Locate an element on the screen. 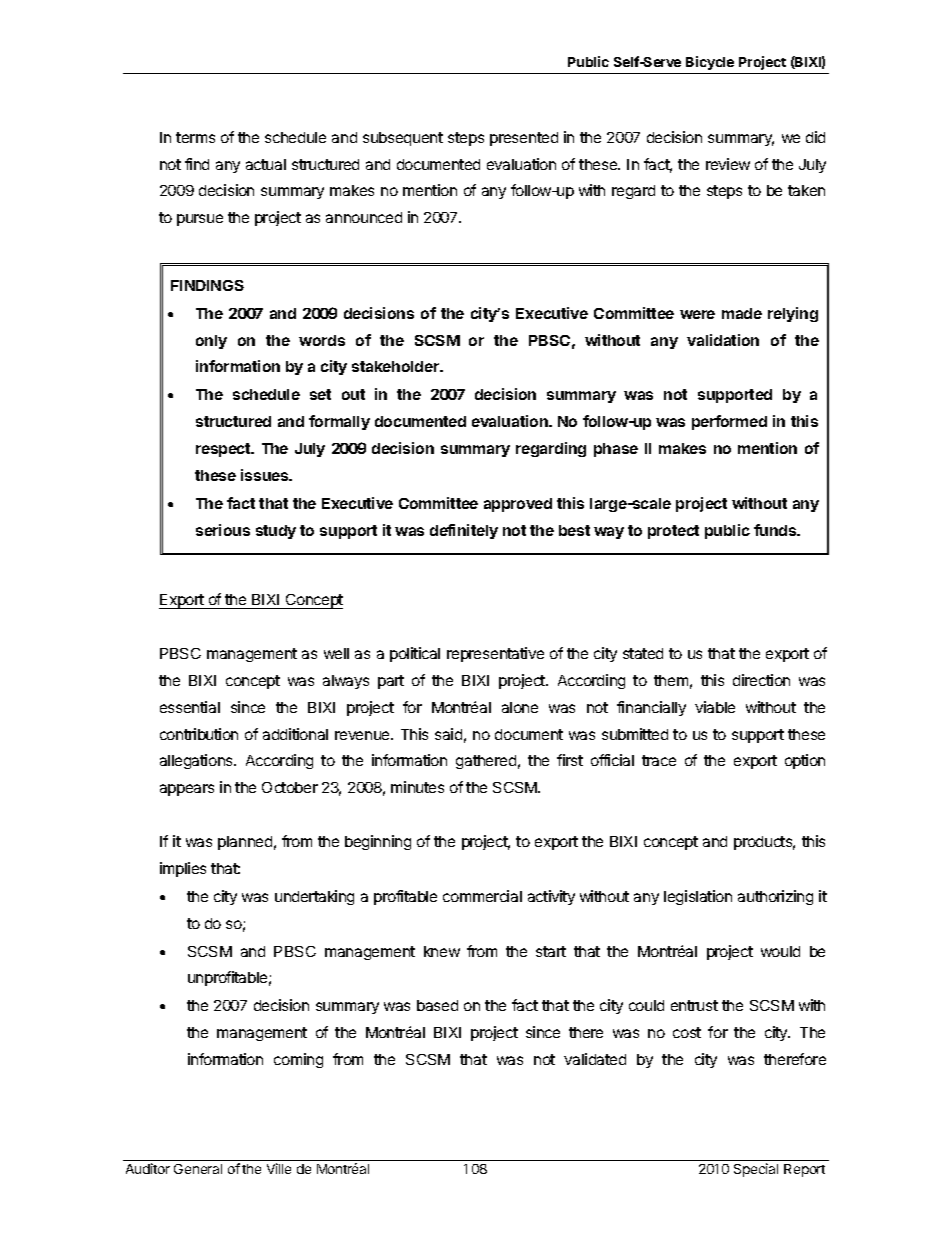 The width and height of the screenshot is (952, 1233). actual is located at coordinates (266, 164).
